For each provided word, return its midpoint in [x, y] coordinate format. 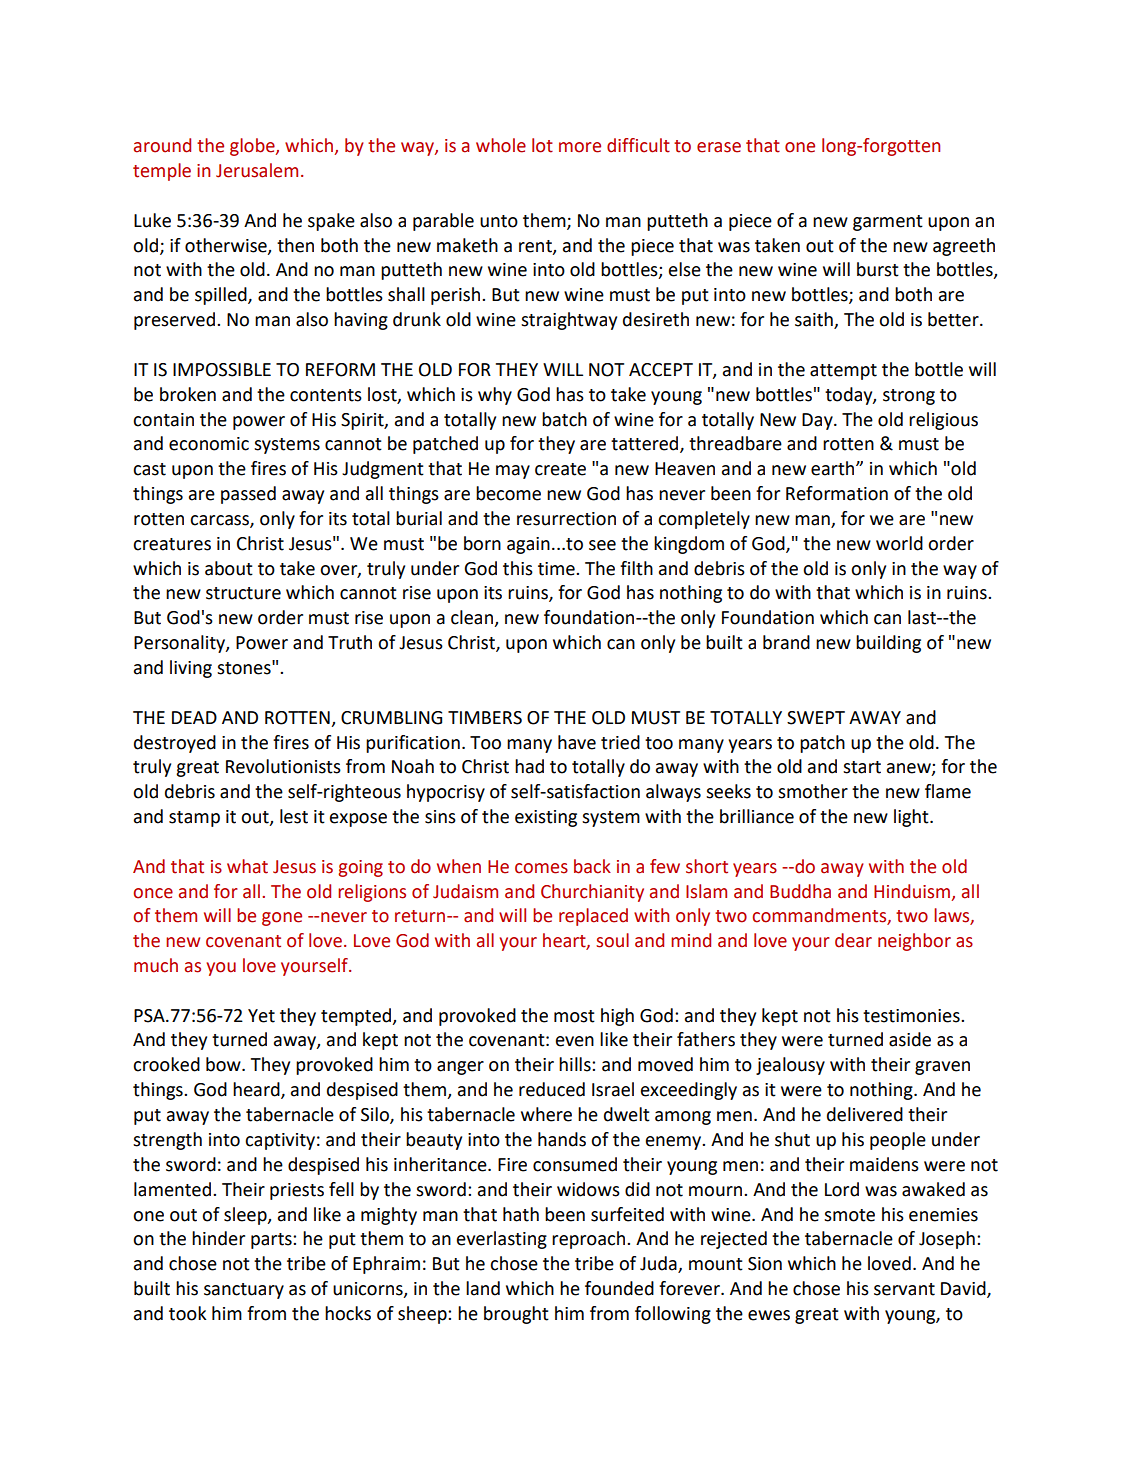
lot [542, 145]
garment [888, 223]
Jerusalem [257, 170]
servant [904, 1289]
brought [516, 1315]
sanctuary [244, 1291]
